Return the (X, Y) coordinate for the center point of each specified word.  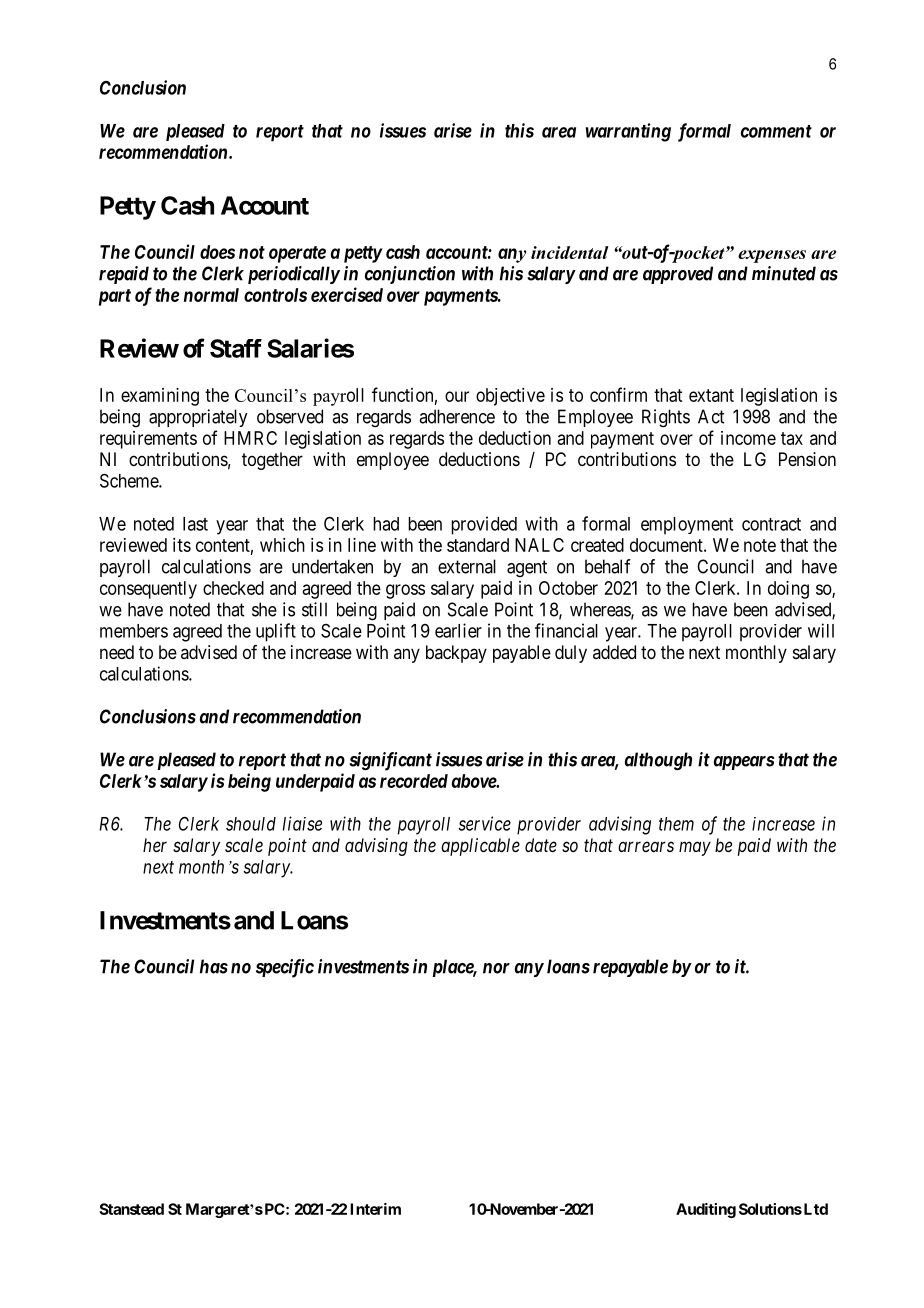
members (134, 631)
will (821, 630)
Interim (375, 1209)
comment (776, 131)
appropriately (198, 418)
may (695, 848)
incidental (570, 252)
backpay (456, 654)
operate (297, 254)
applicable (480, 847)
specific (285, 968)
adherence (457, 416)
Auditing (706, 1210)
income (748, 438)
